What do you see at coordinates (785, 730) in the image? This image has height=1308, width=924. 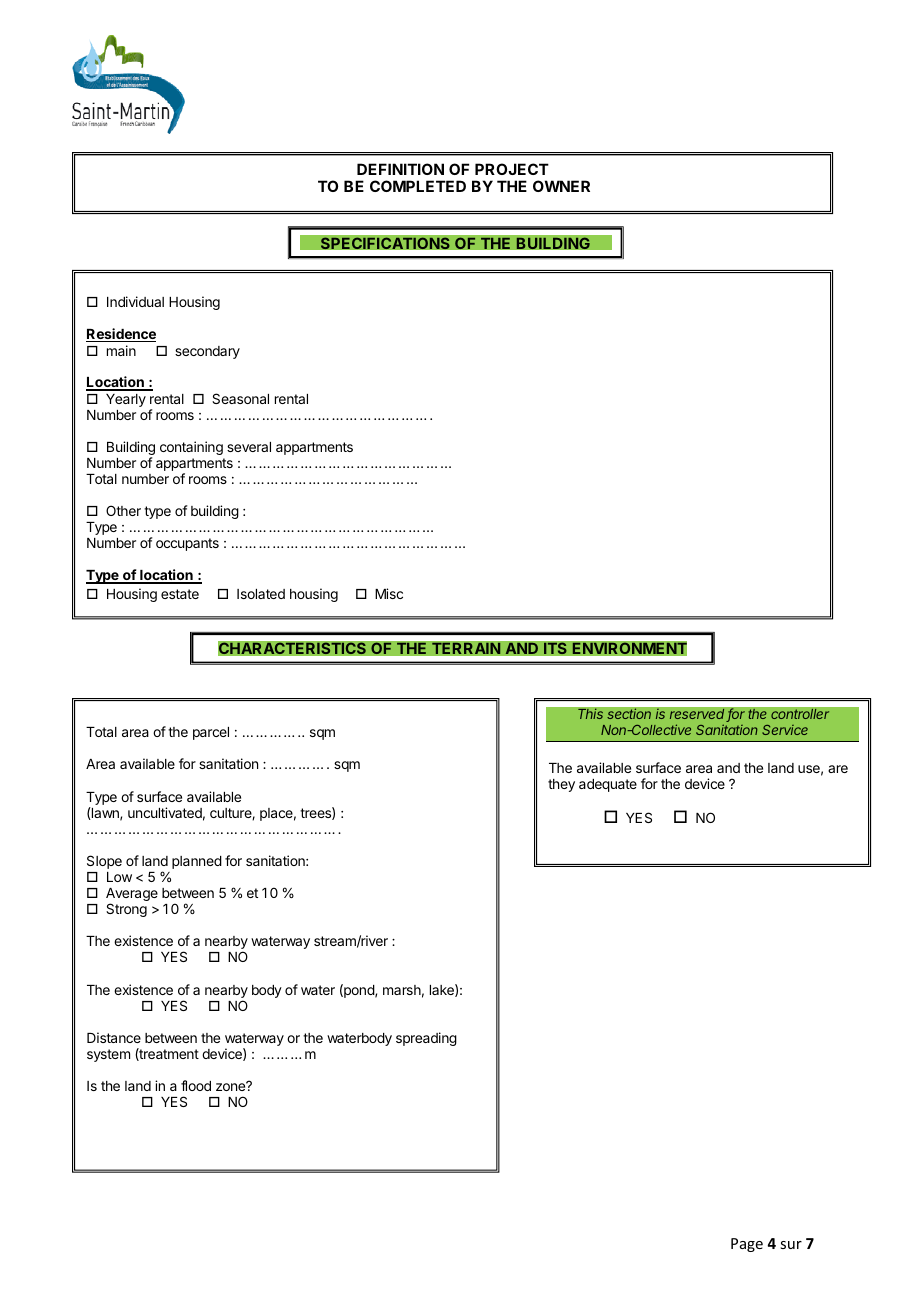 I see `Service` at bounding box center [785, 730].
